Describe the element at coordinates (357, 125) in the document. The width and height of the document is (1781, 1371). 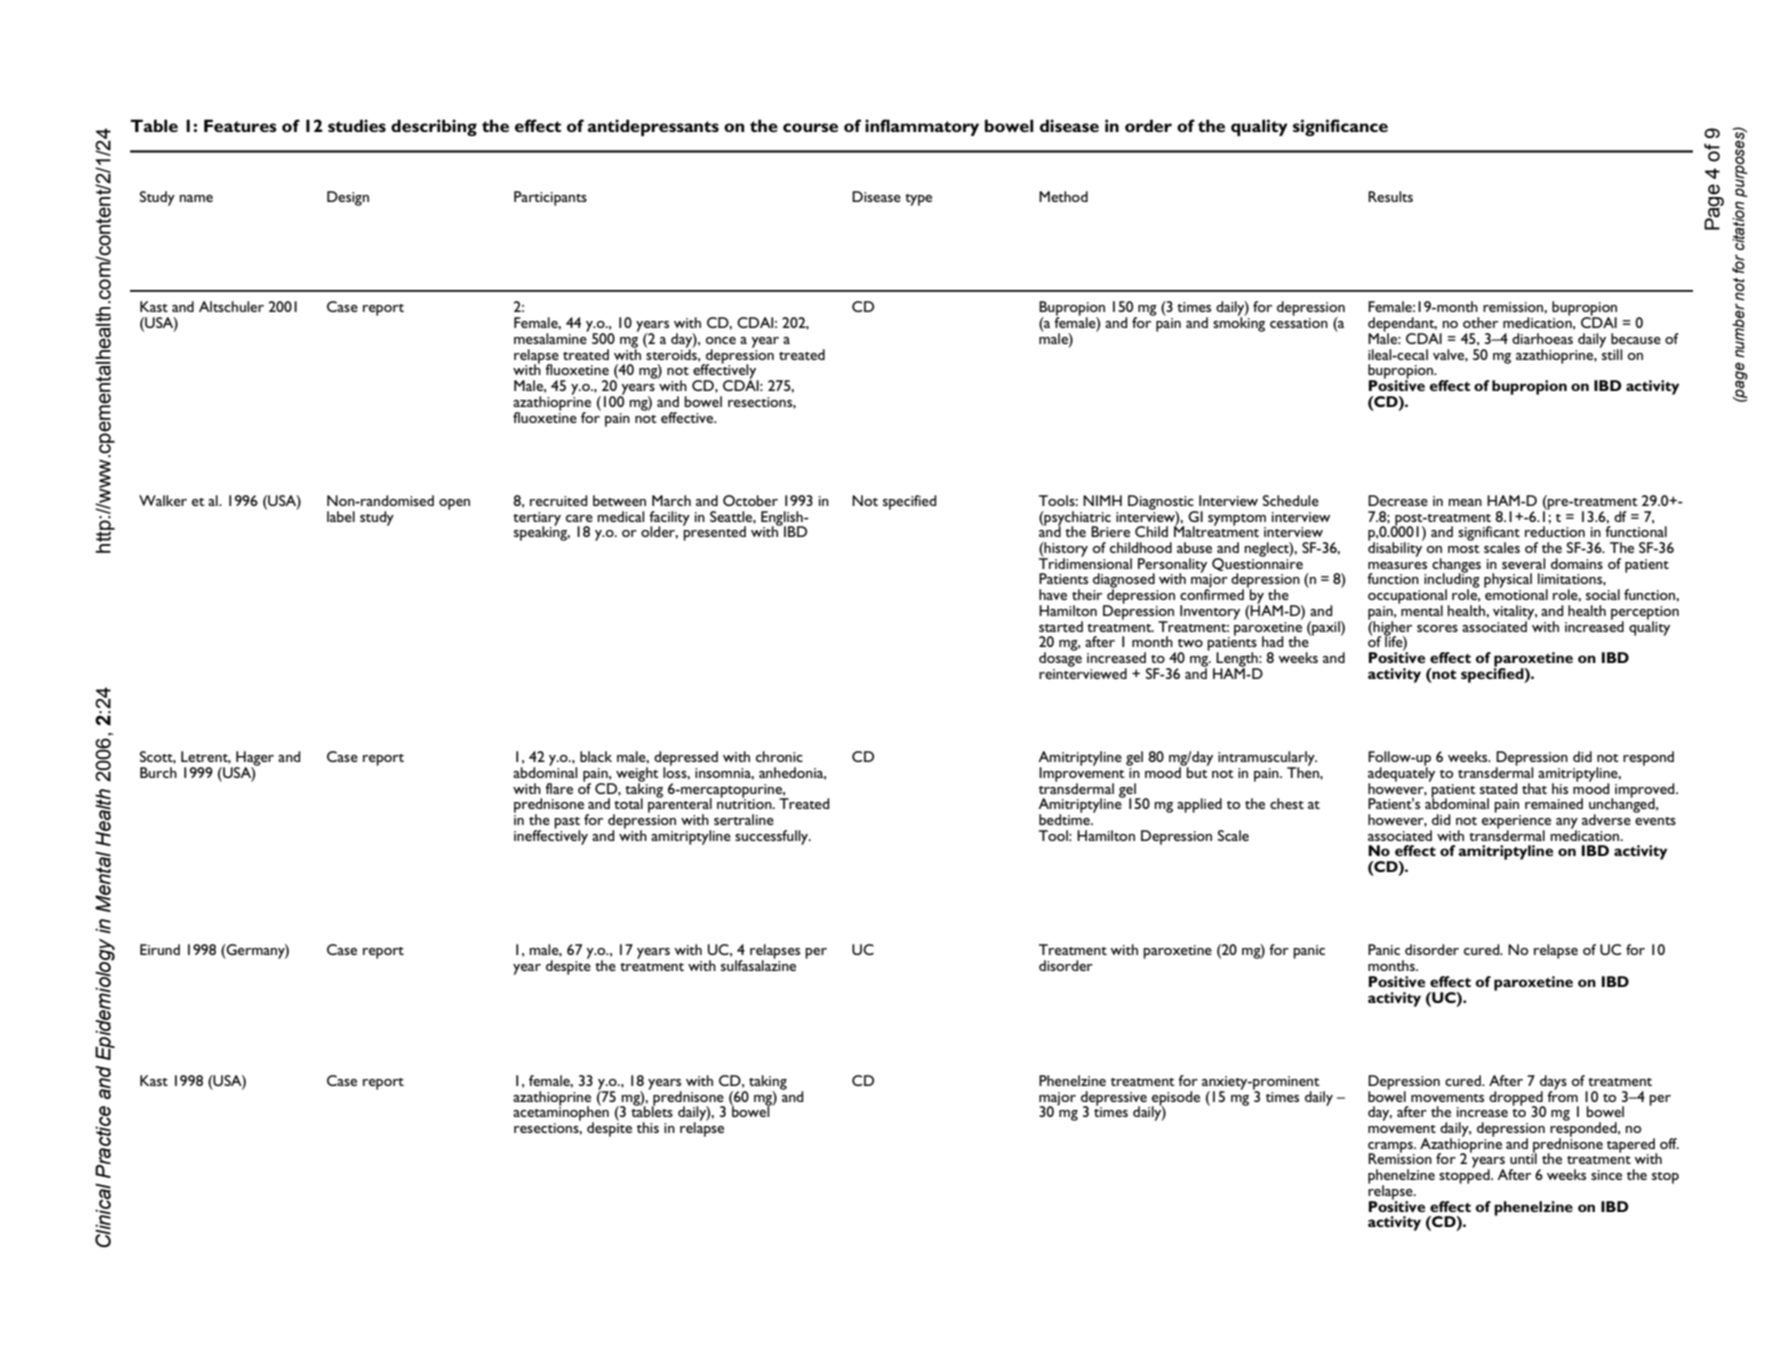
I see `studies` at that location.
